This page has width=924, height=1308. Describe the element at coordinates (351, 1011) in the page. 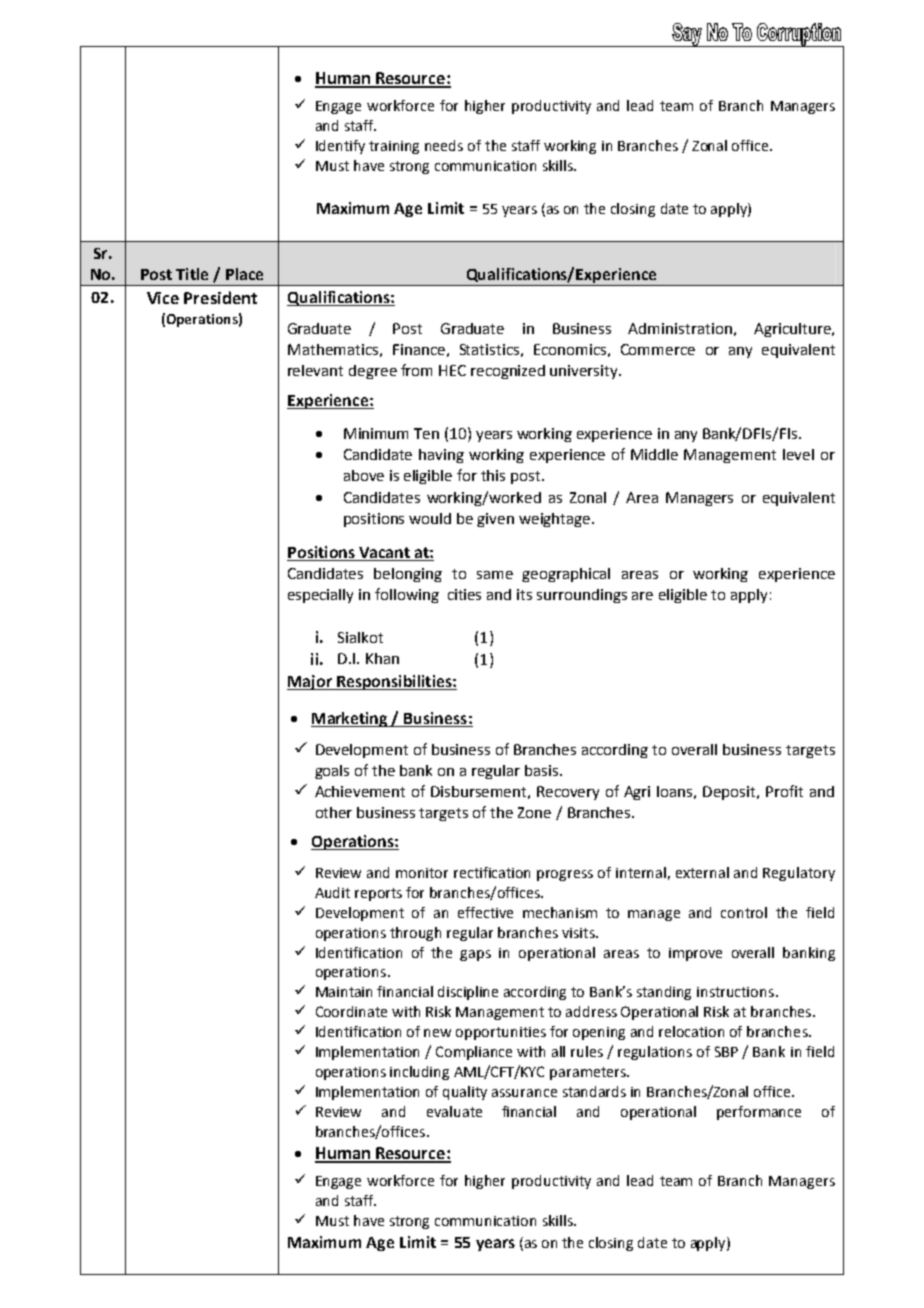

I see `Coordinate` at that location.
